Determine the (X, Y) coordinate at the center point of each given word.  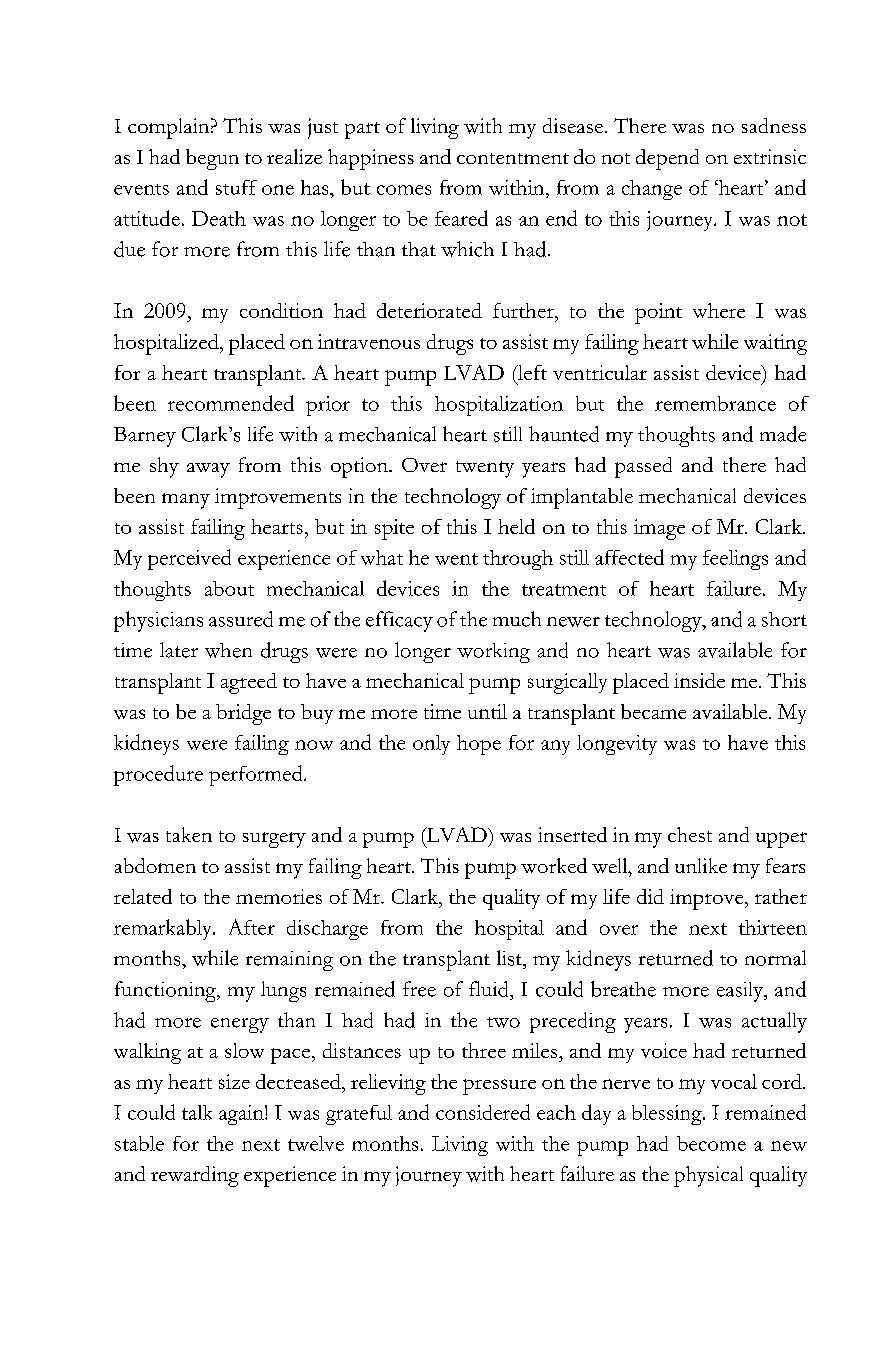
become (711, 1143)
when (228, 650)
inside (699, 680)
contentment (513, 158)
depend (667, 159)
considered (483, 1112)
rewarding (195, 1176)
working (493, 653)
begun (212, 159)
